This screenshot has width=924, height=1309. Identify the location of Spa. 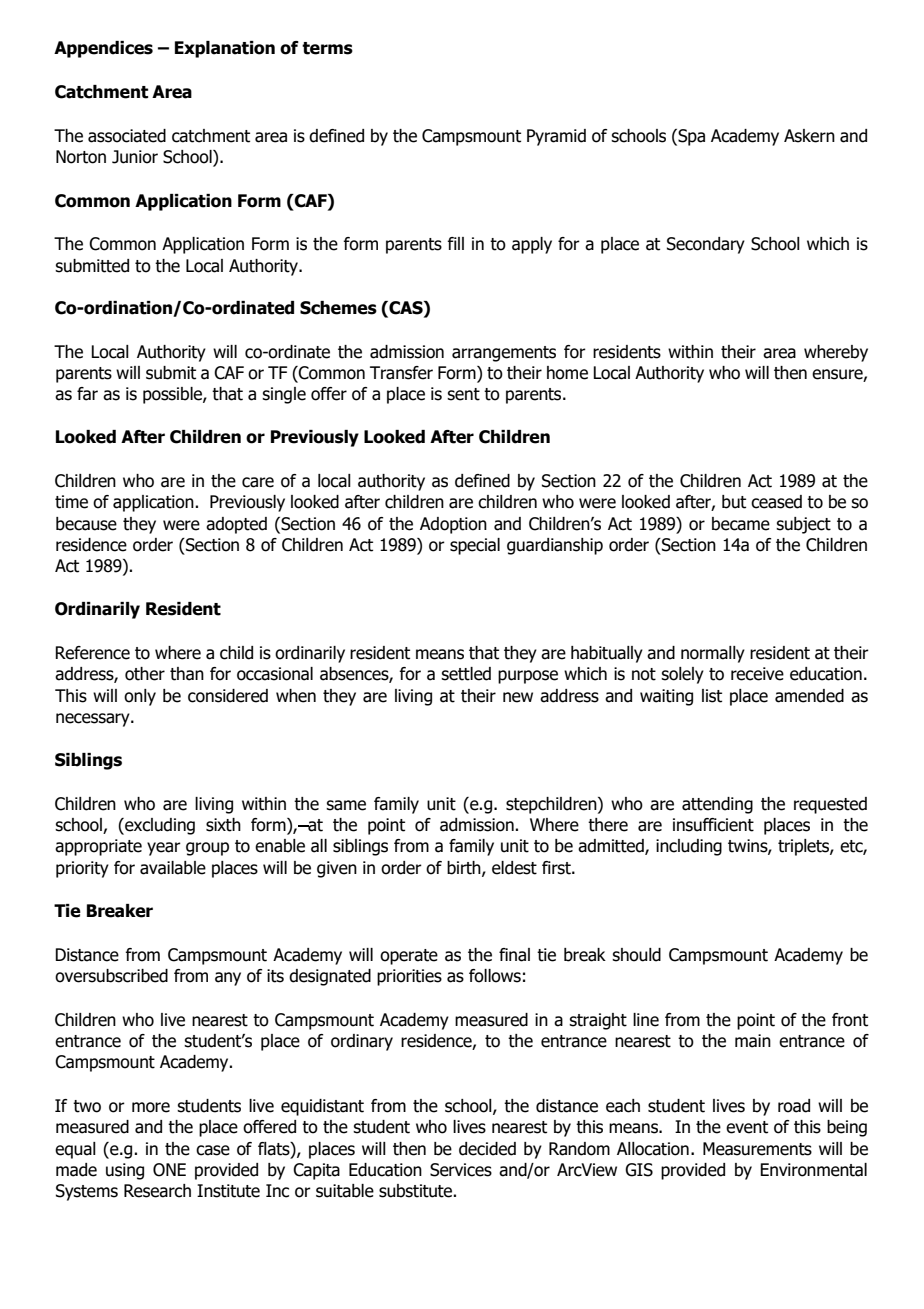
(690, 137).
